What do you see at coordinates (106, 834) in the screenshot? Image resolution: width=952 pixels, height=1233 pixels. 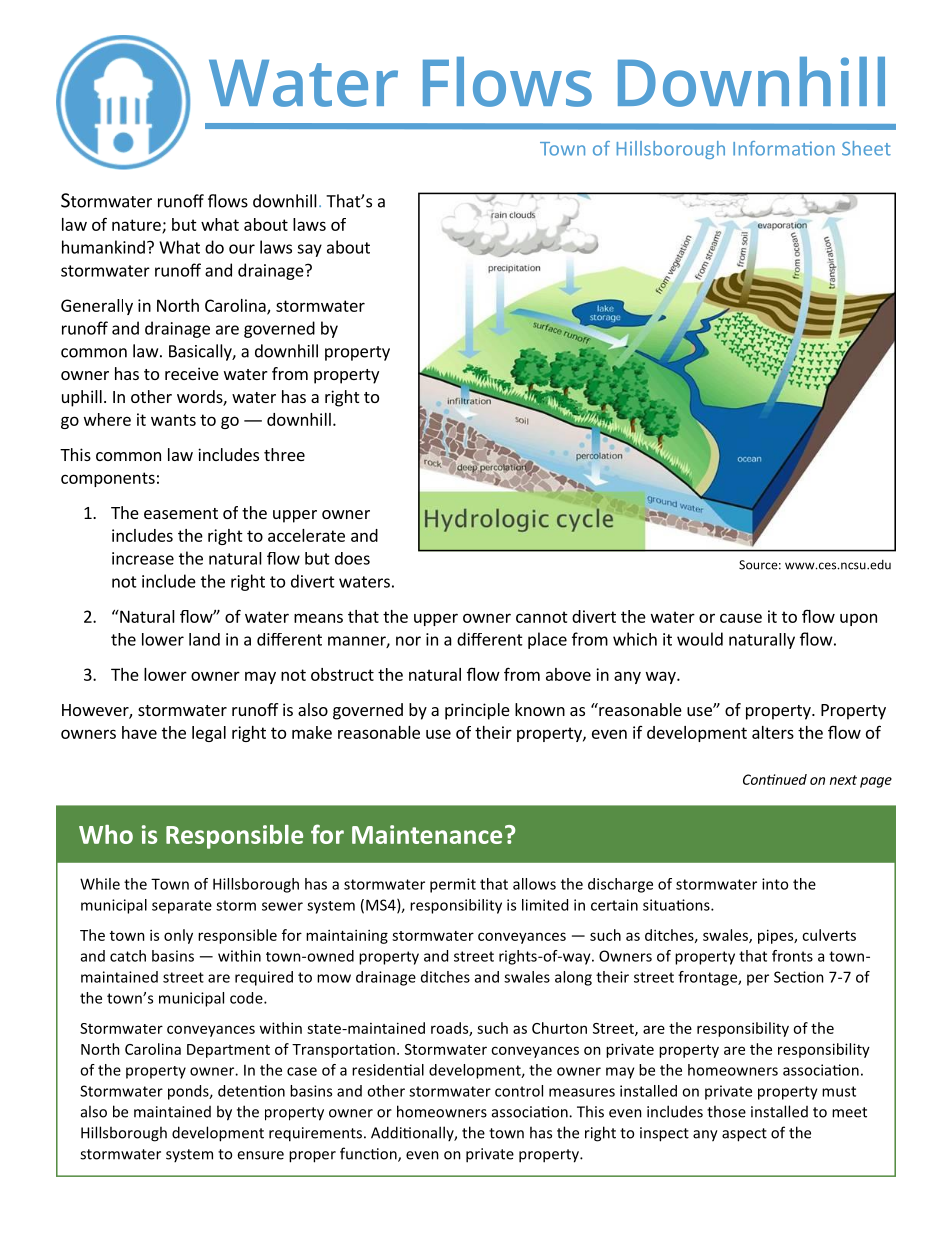 I see `Who` at bounding box center [106, 834].
